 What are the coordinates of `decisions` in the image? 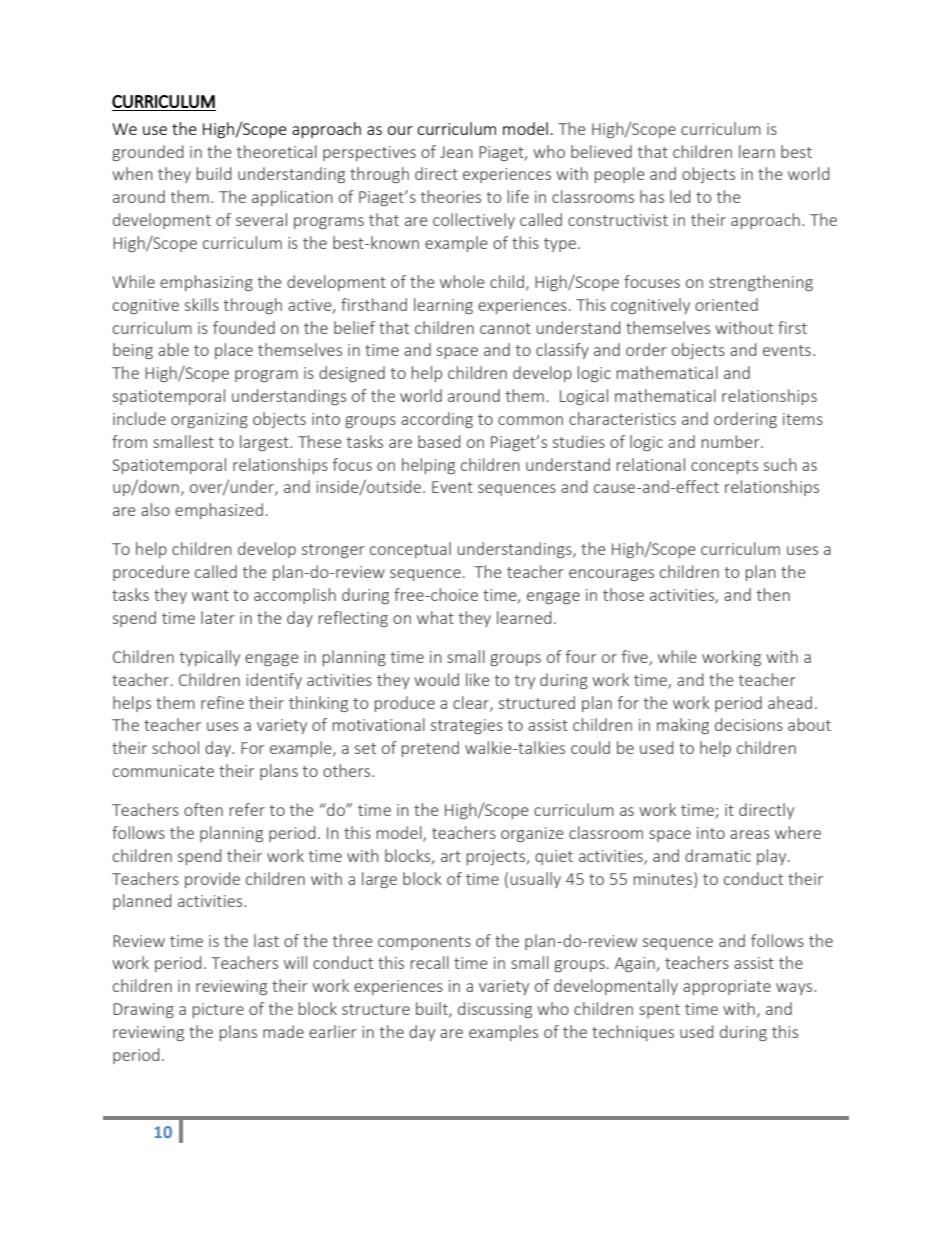 It's located at (749, 724).
